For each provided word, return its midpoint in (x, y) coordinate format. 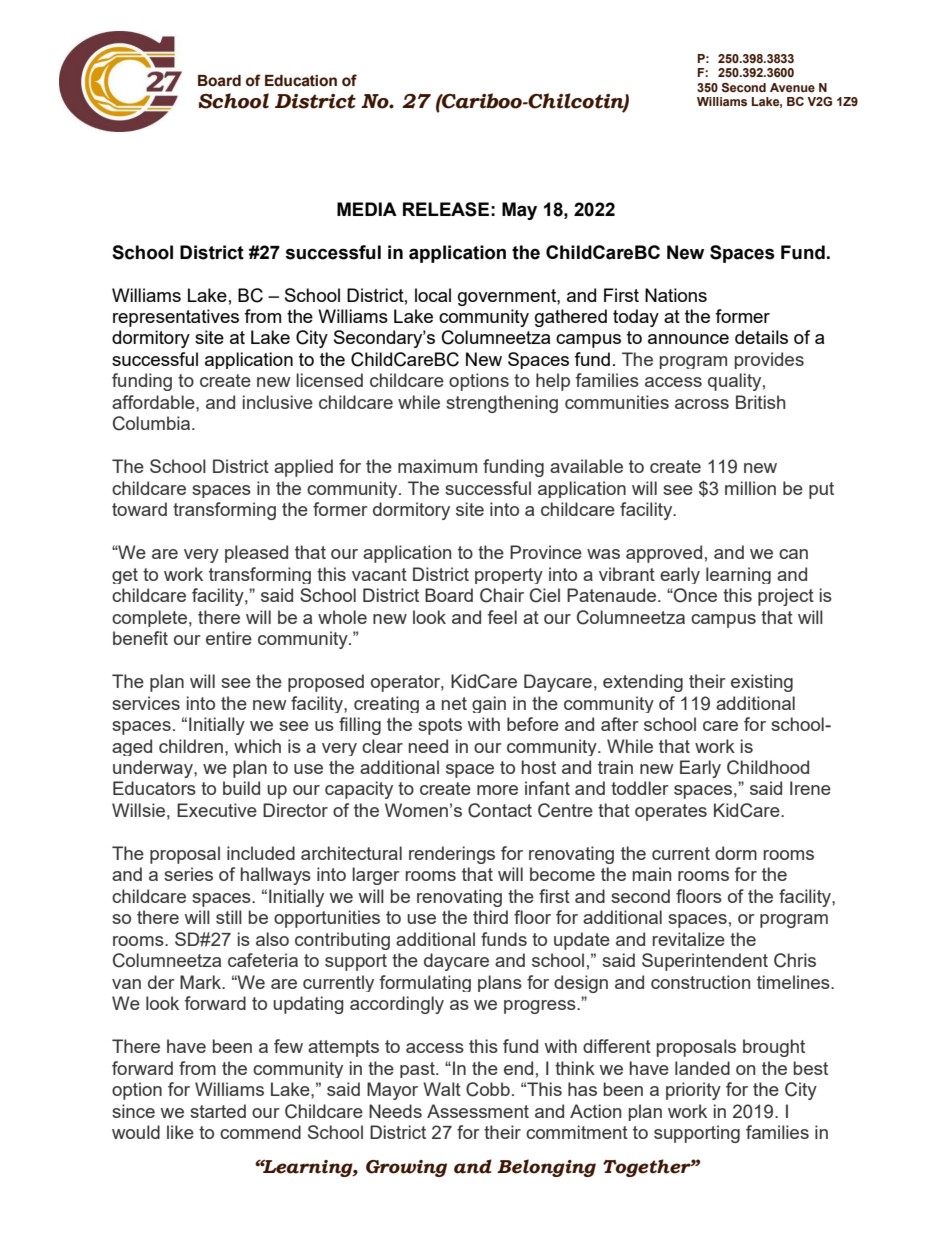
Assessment (478, 1111)
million (750, 488)
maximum (437, 466)
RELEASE (446, 209)
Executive (217, 810)
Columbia (153, 423)
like (180, 1132)
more (497, 790)
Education (301, 81)
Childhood (768, 767)
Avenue (792, 87)
